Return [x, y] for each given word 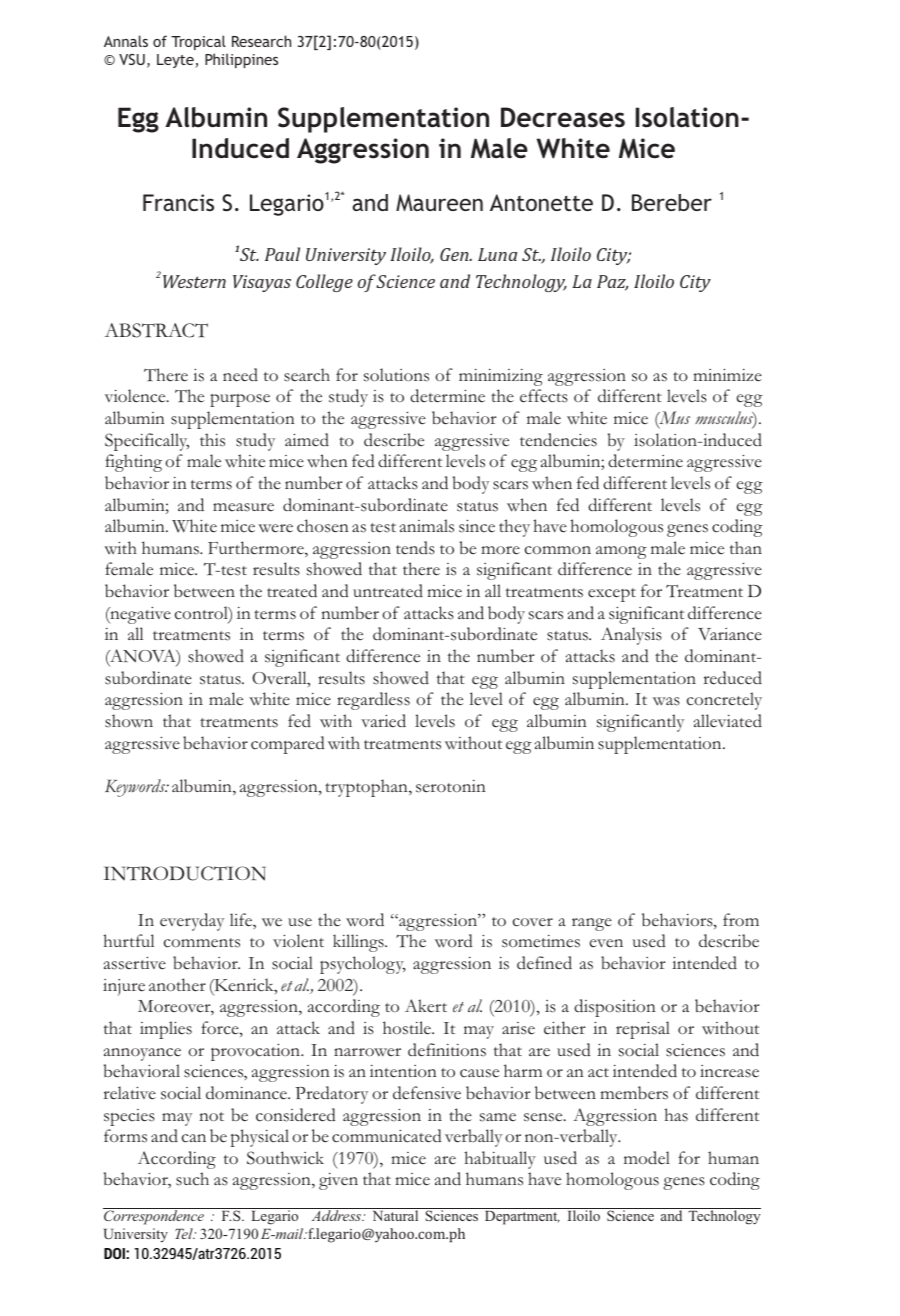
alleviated [728, 720]
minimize [727, 375]
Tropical [198, 42]
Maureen [439, 202]
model [647, 1157]
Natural [395, 1215]
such [192, 1179]
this [212, 440]
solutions [396, 375]
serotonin [451, 786]
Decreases [563, 117]
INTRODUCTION [185, 873]
